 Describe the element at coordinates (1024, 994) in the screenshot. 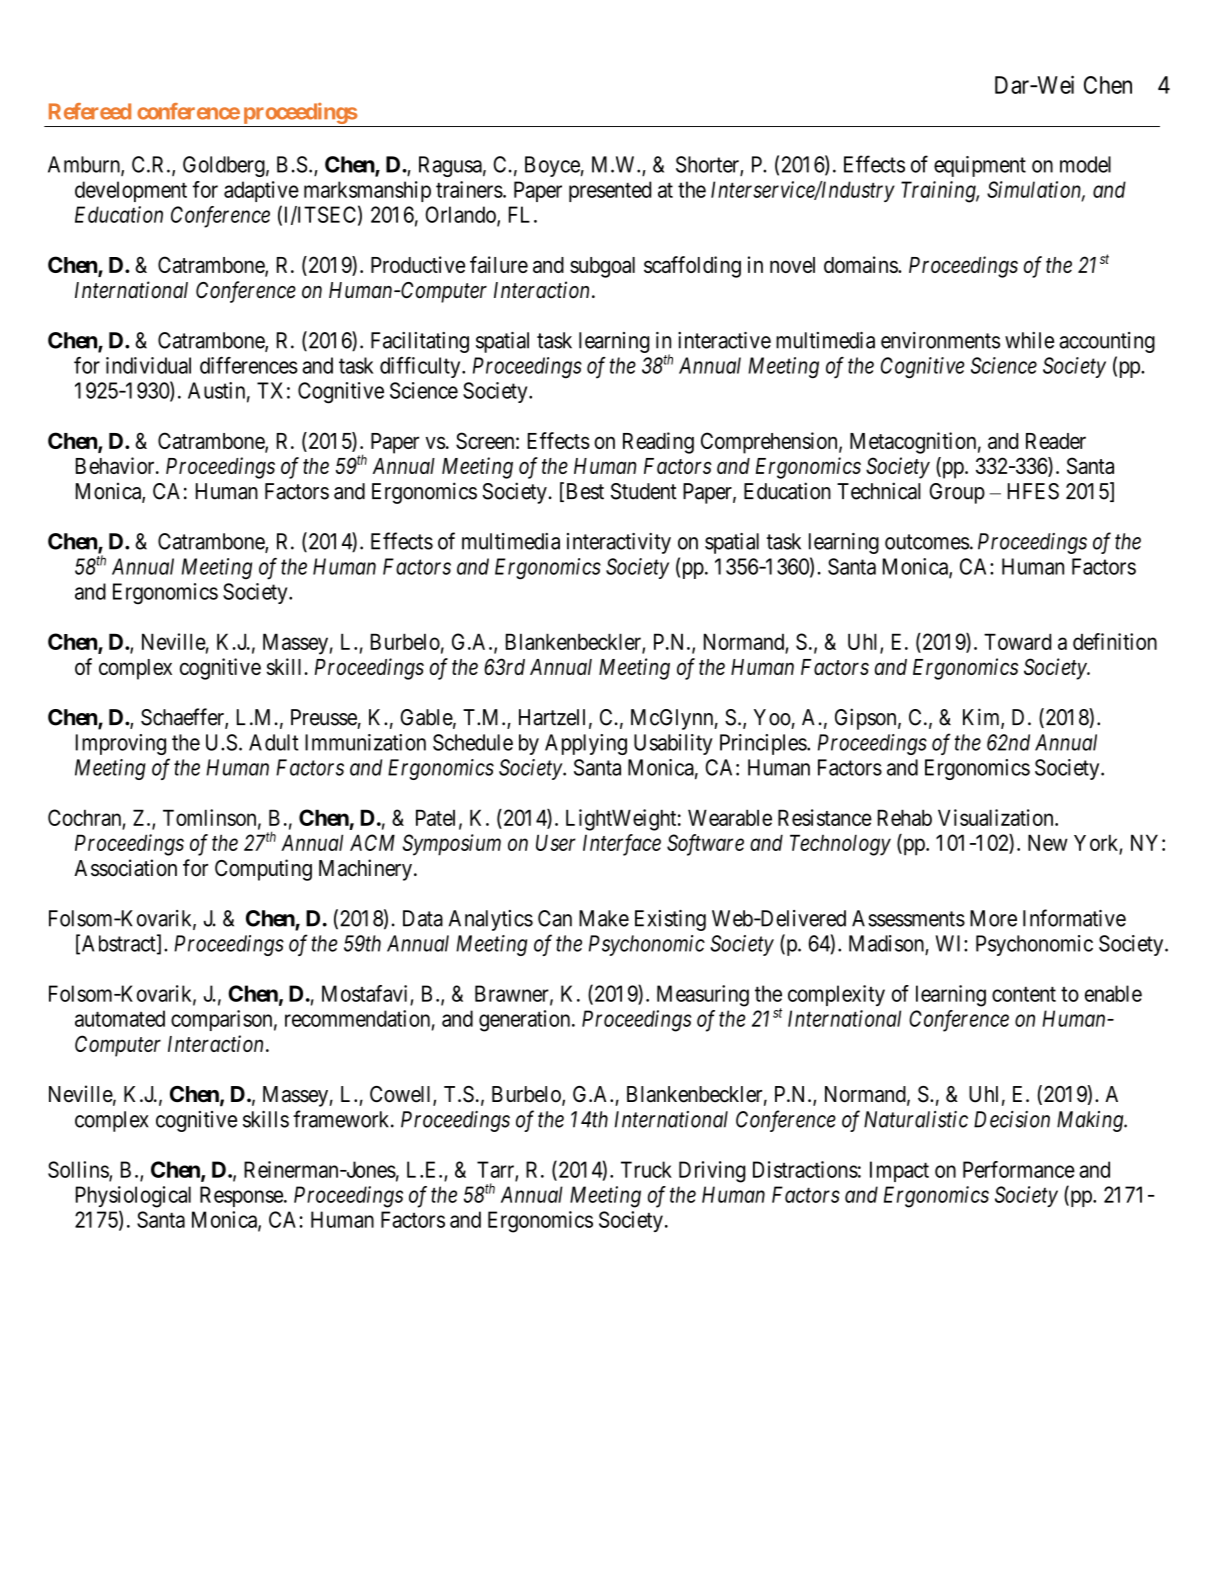

I see `content` at that location.
